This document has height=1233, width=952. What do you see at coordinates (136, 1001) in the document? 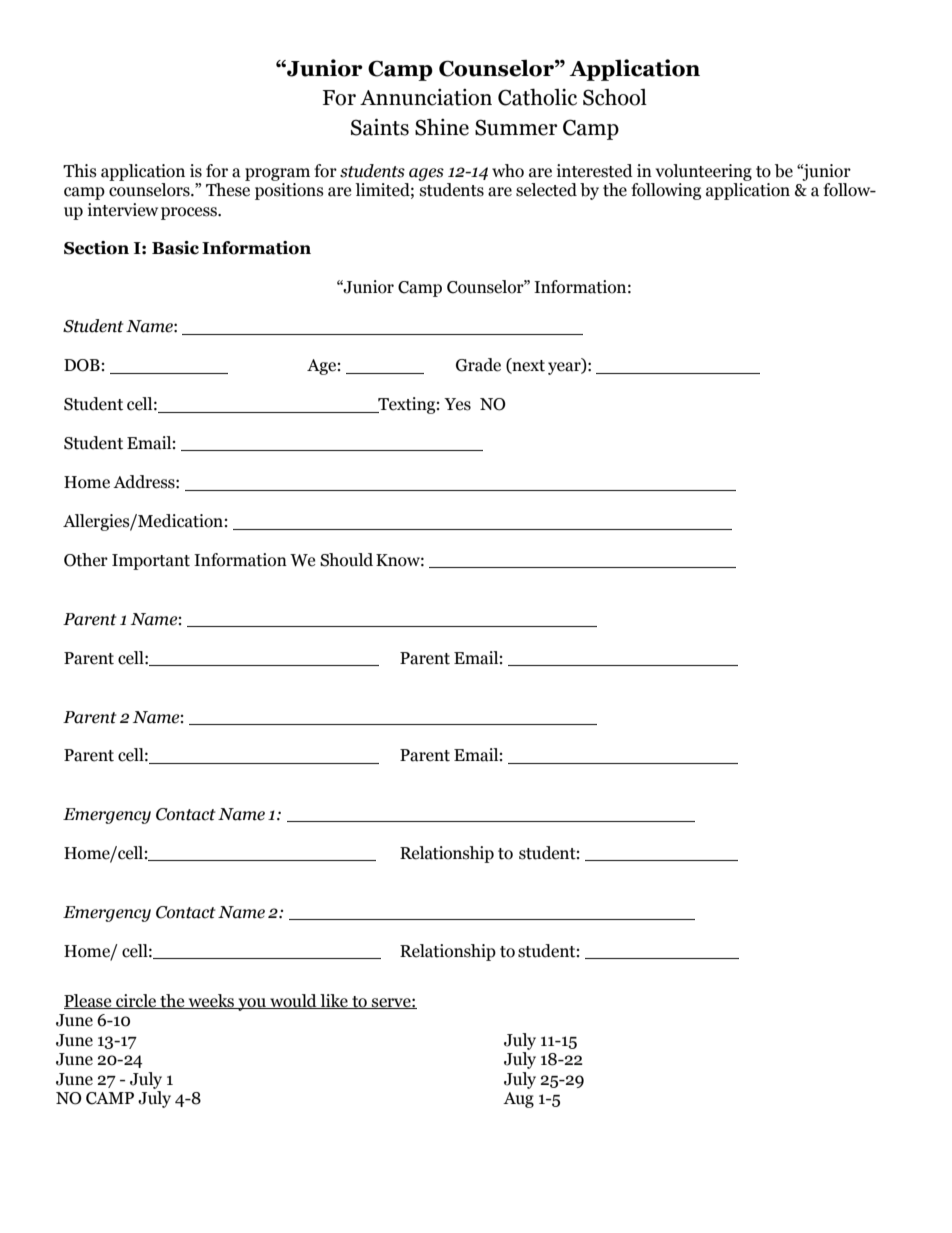
I see `circle` at bounding box center [136, 1001].
